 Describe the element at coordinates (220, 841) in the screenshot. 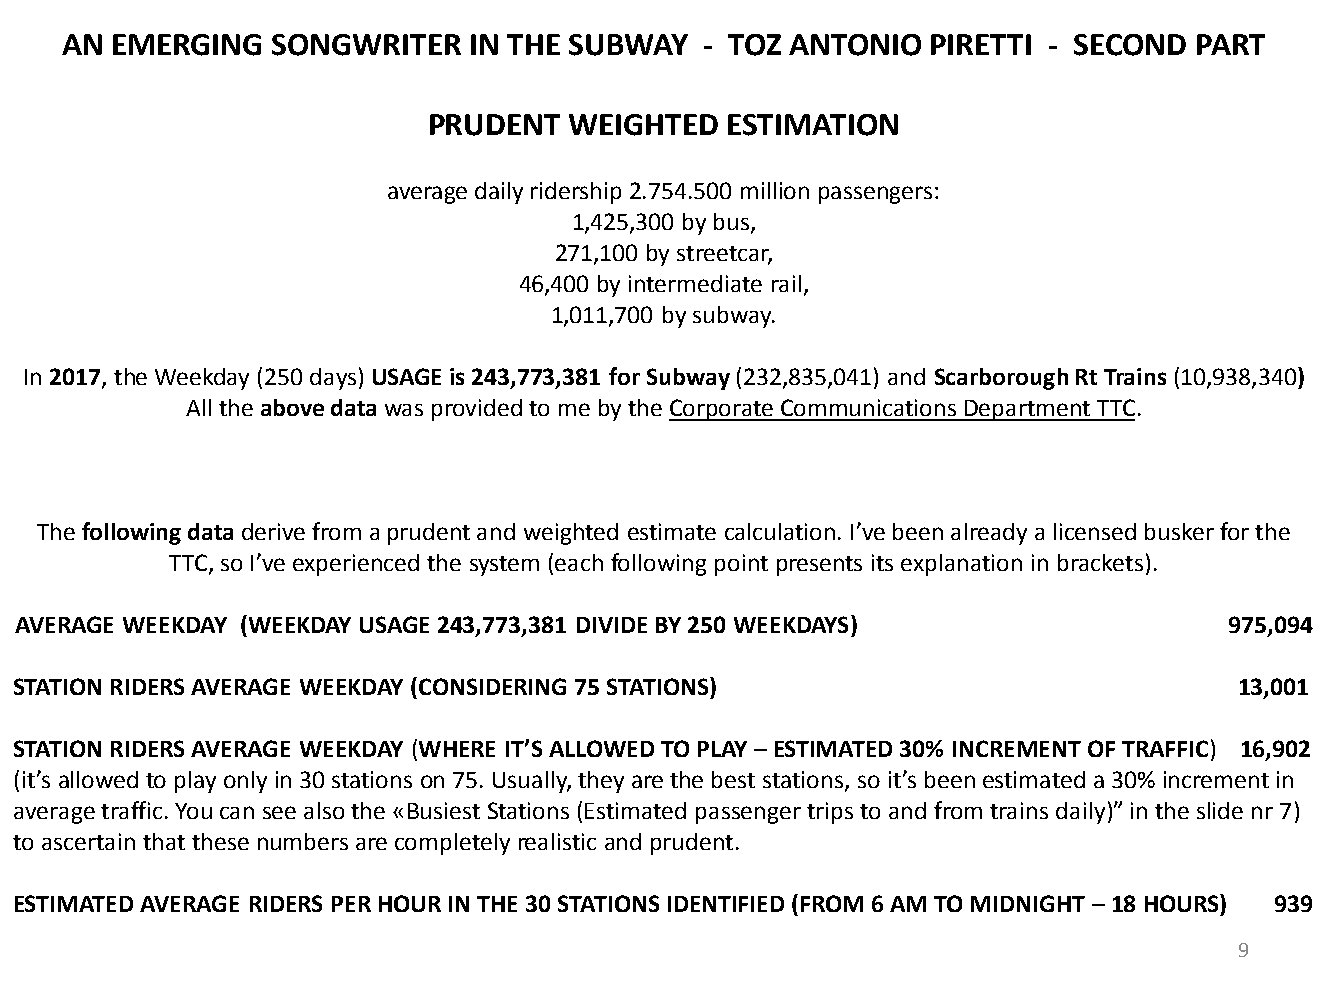

I see `these` at that location.
